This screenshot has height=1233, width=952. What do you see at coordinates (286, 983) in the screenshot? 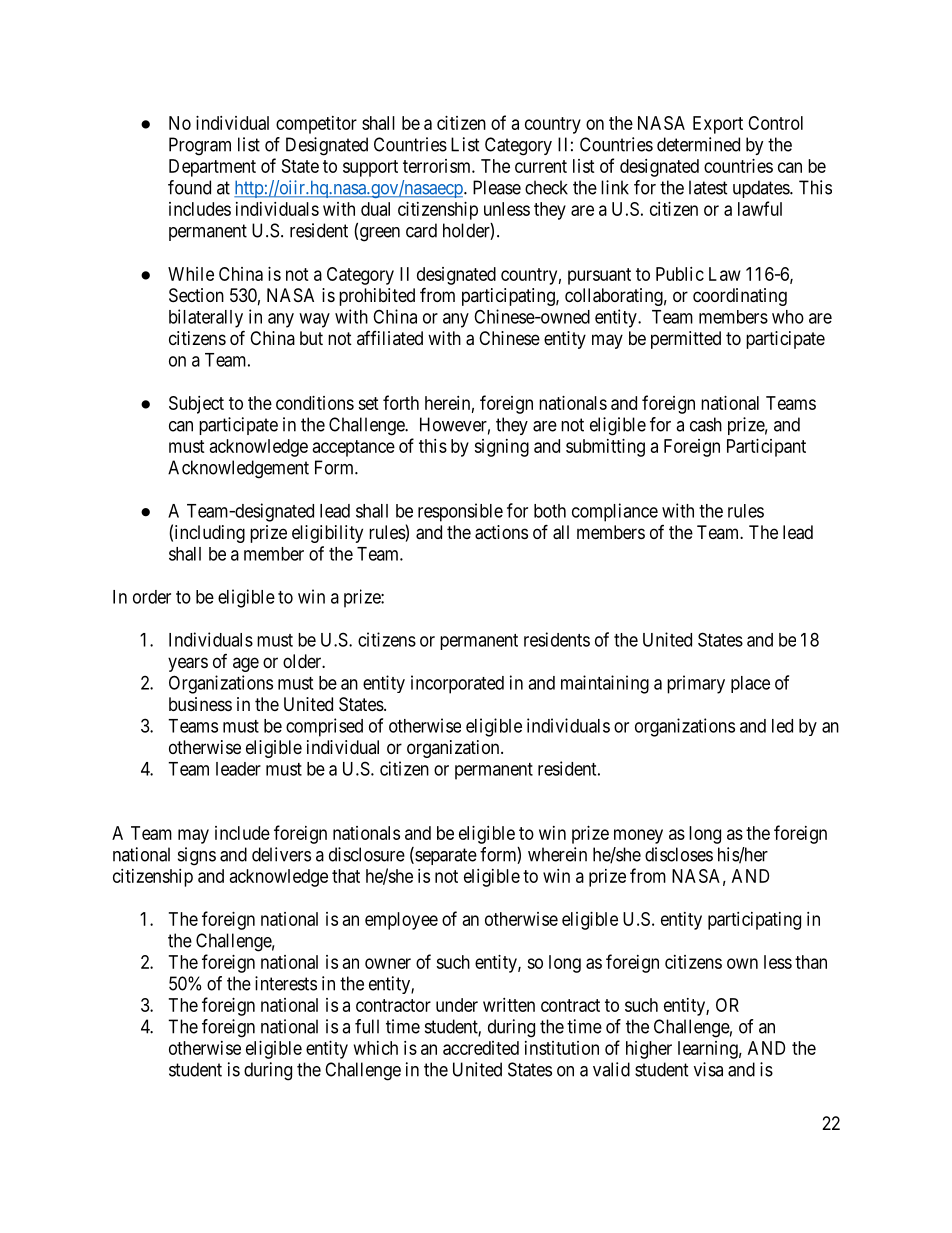
I see `interests` at bounding box center [286, 983].
